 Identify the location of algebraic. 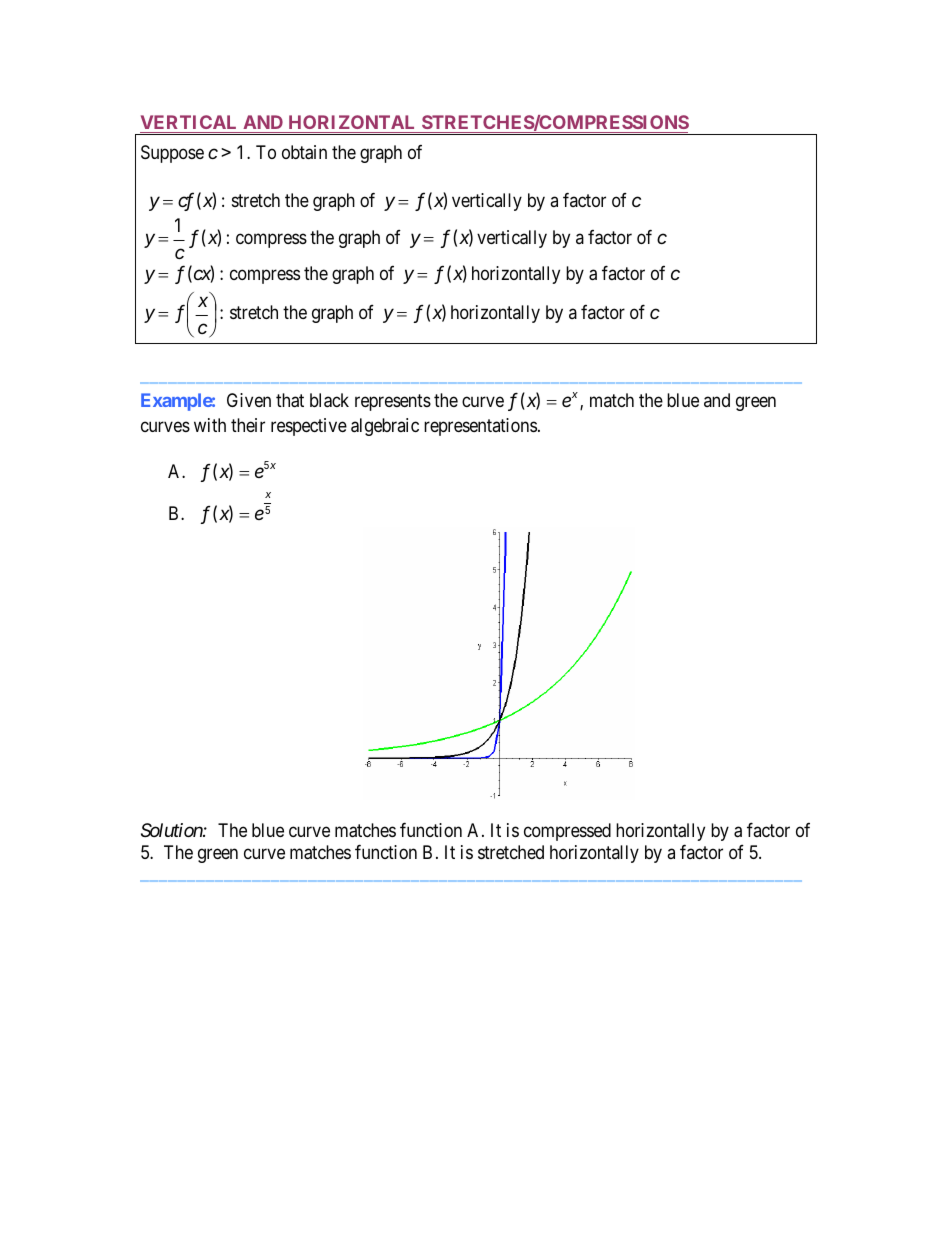
(385, 427).
